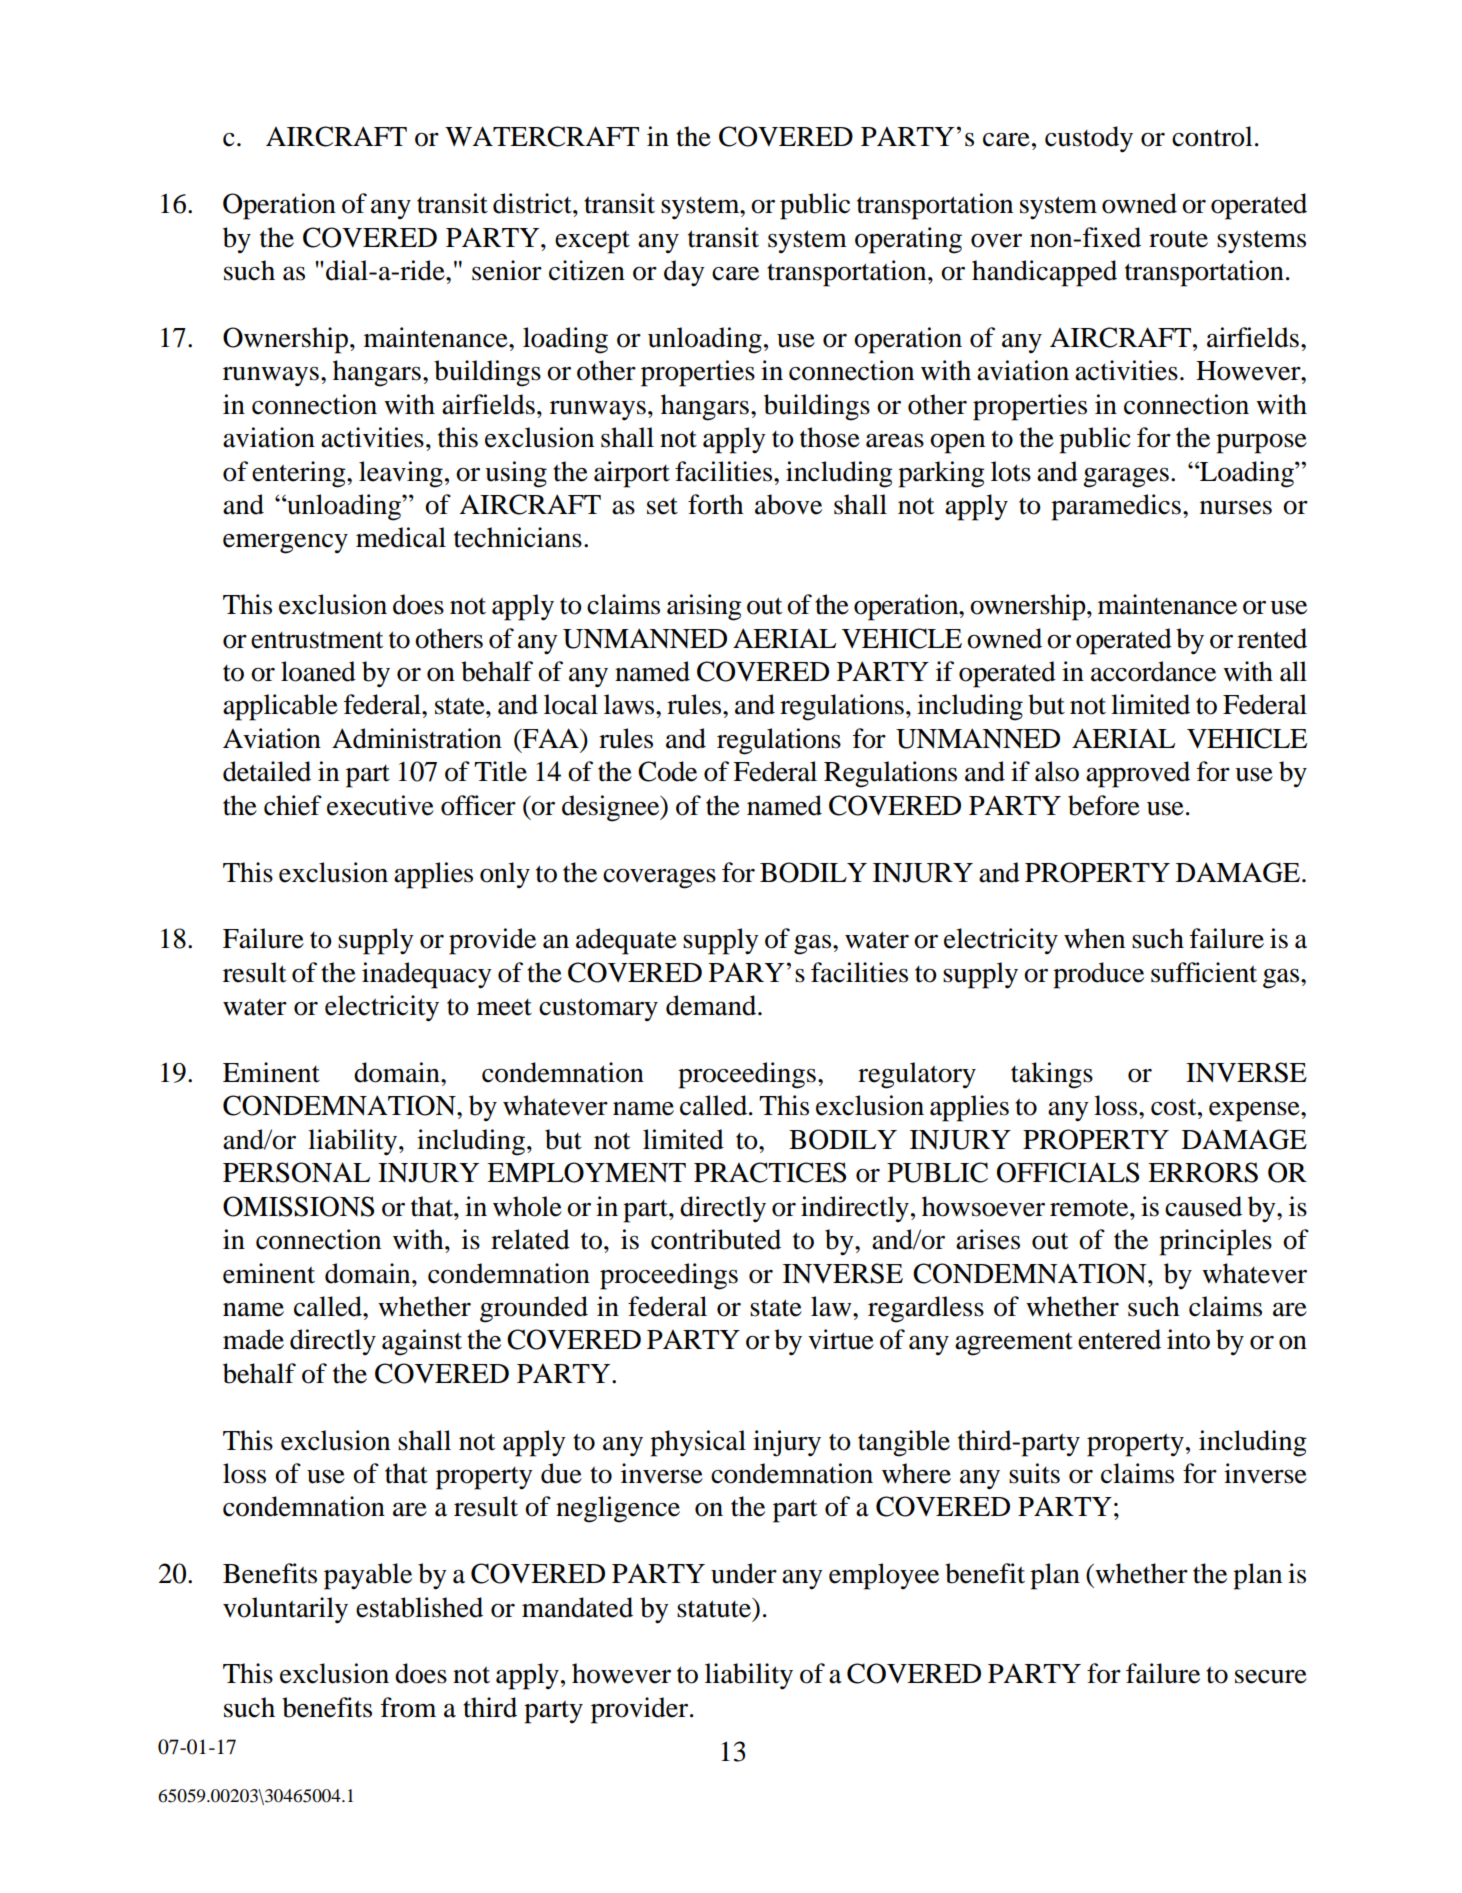  What do you see at coordinates (296, 1172) in the screenshot?
I see `PERSONAL` at bounding box center [296, 1172].
